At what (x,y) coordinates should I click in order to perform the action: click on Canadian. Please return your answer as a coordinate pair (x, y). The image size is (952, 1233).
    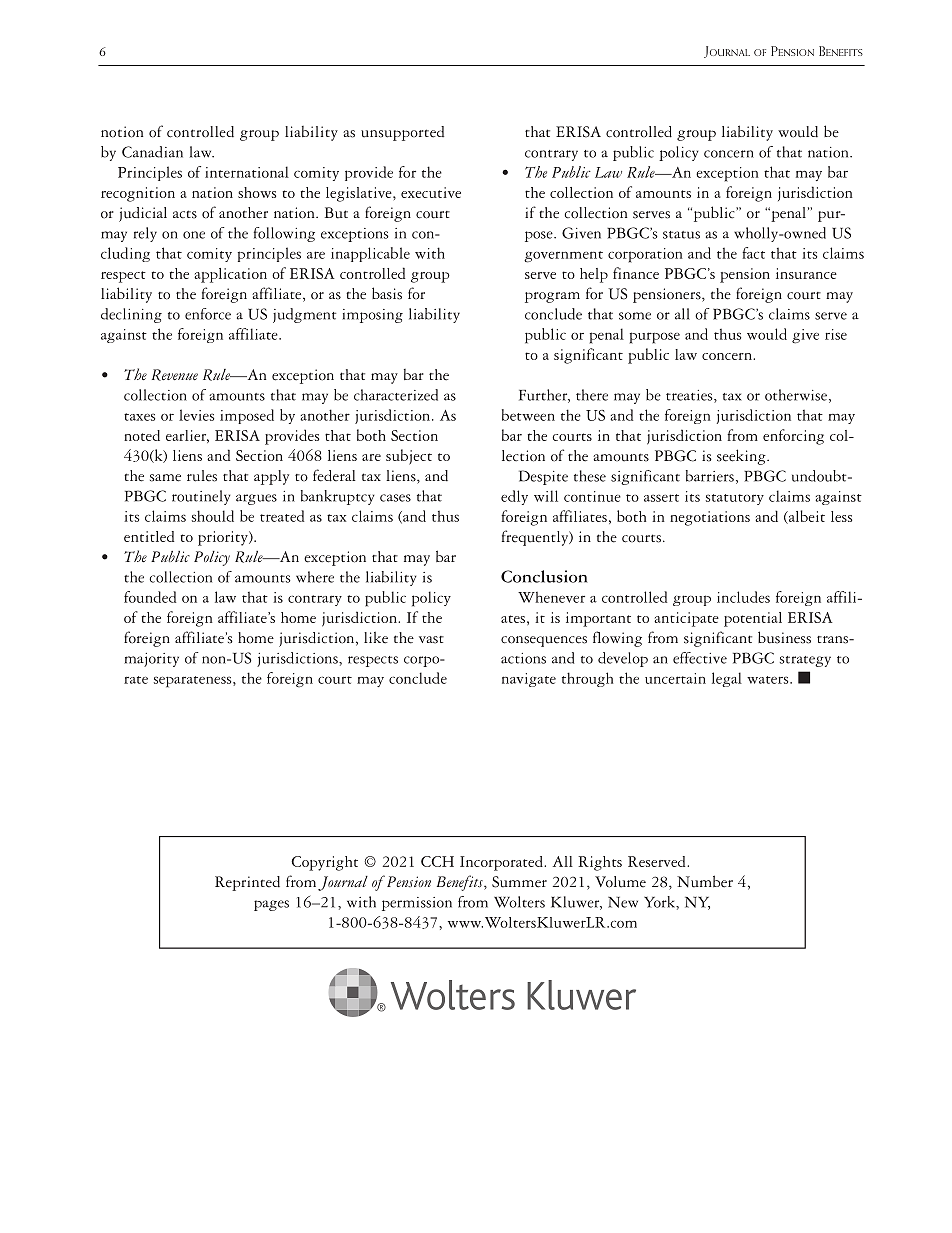
    Looking at the image, I should click on (152, 152).
